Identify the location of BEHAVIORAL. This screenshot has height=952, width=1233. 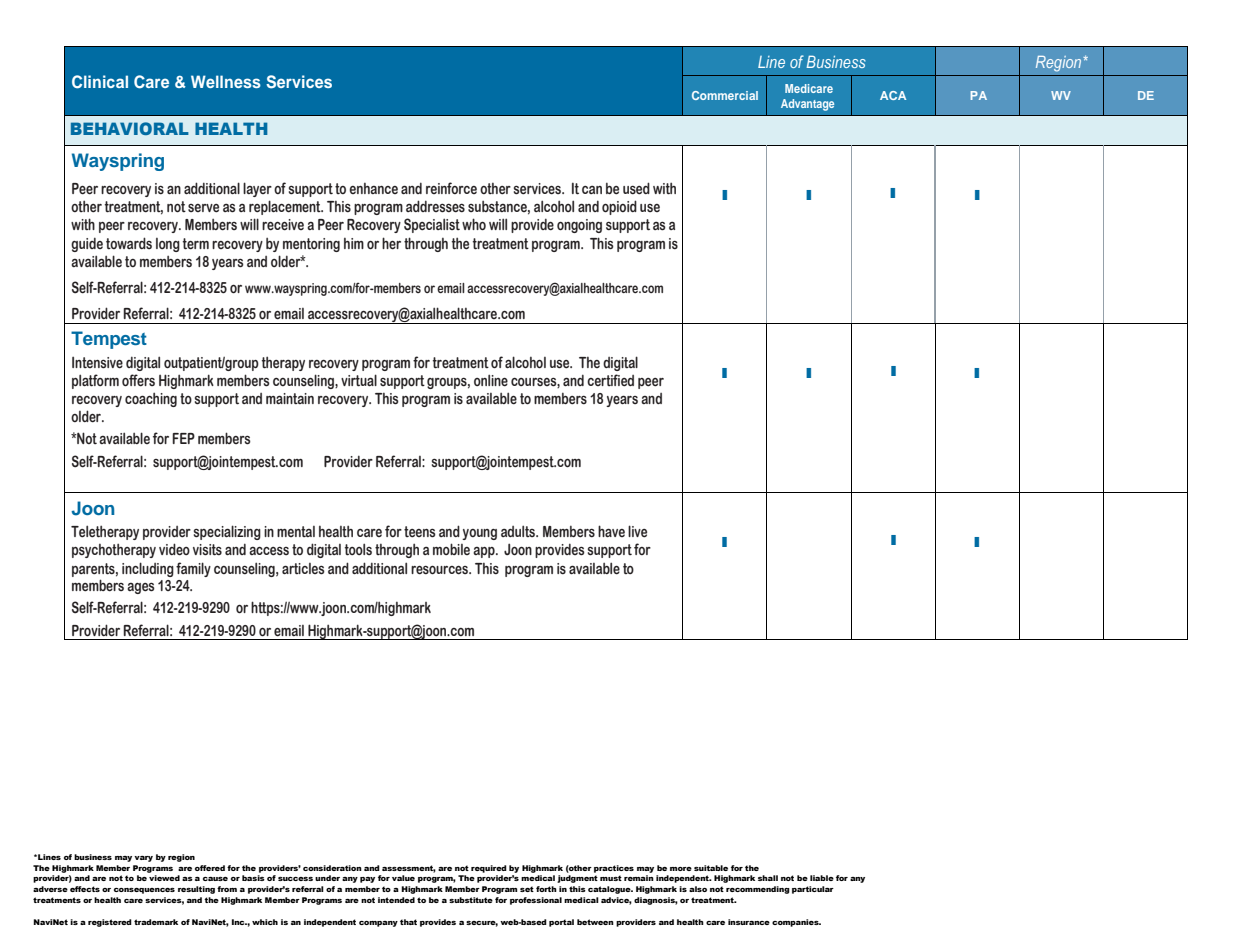
(130, 128).
